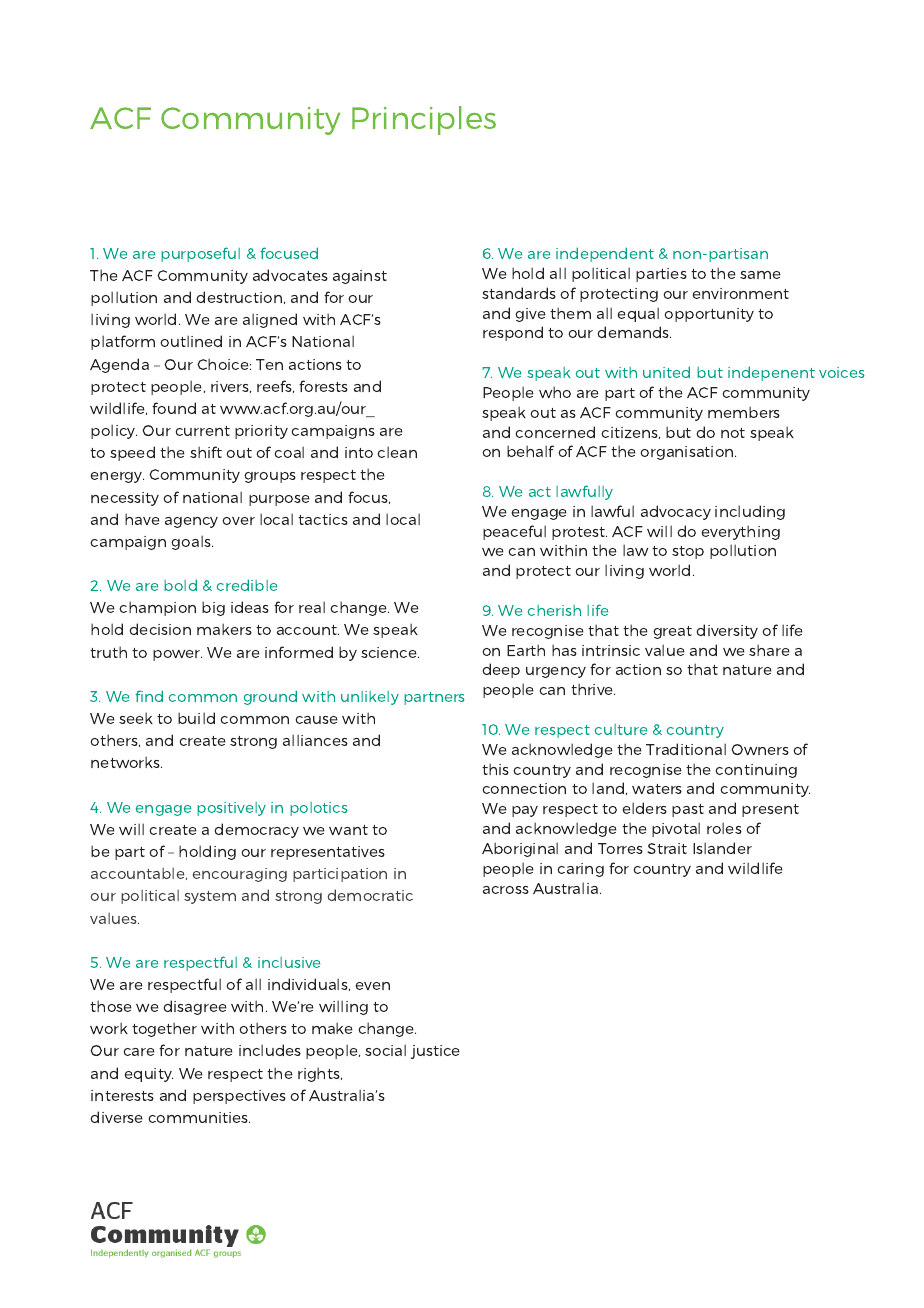 The width and height of the screenshot is (924, 1308). I want to click on same, so click(760, 275).
